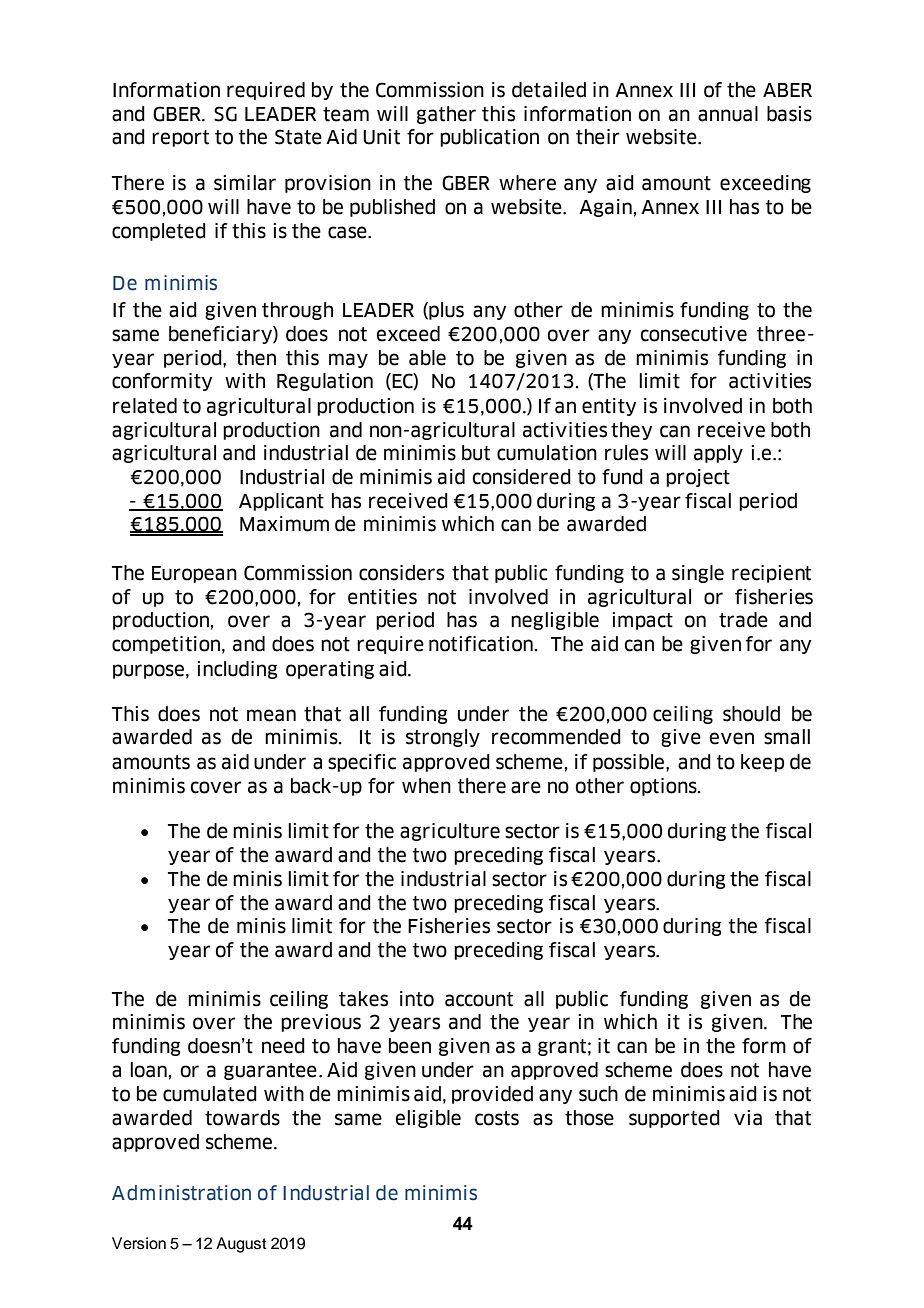 The width and height of the image is (924, 1308). What do you see at coordinates (241, 1245) in the image?
I see `August` at bounding box center [241, 1245].
